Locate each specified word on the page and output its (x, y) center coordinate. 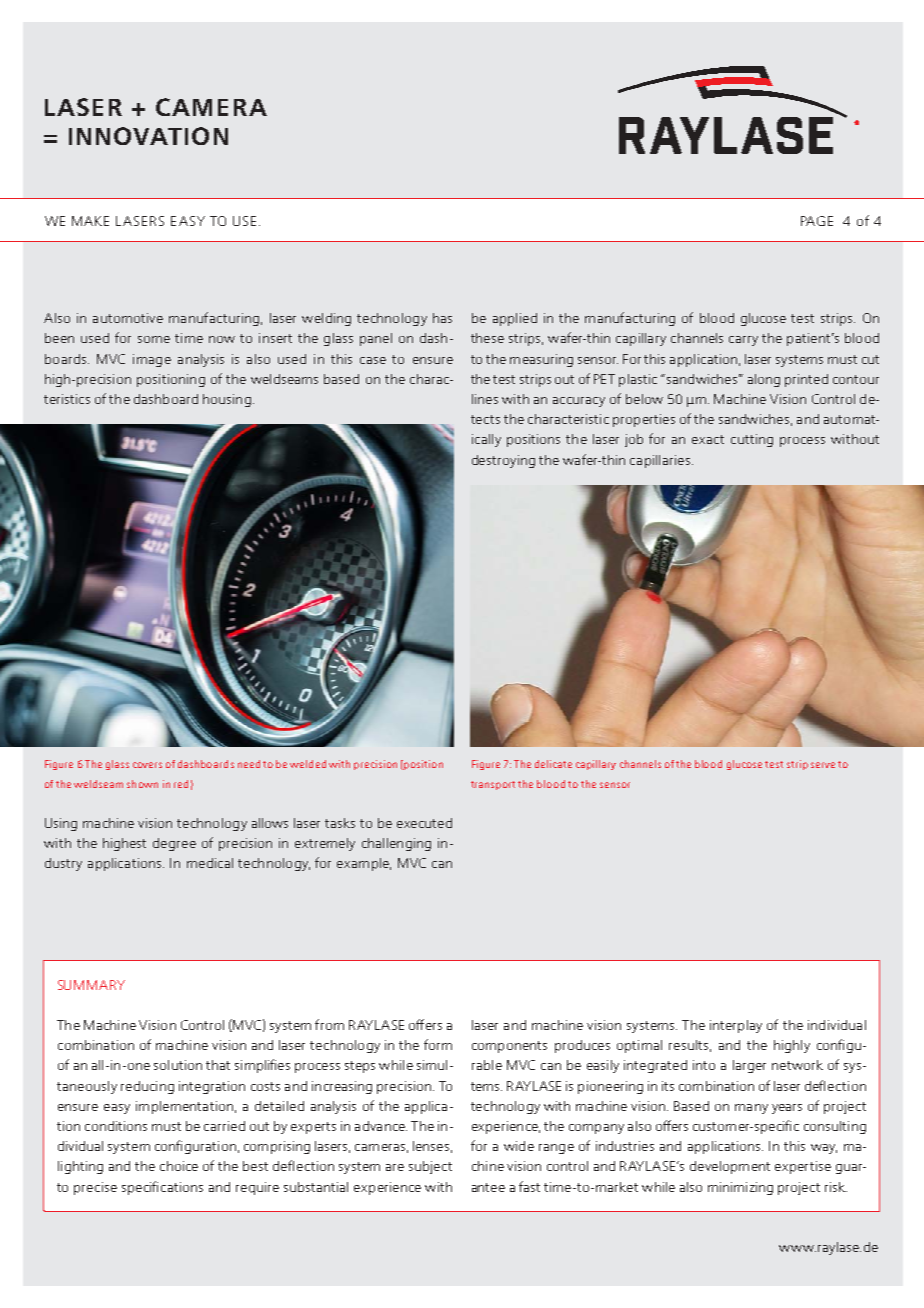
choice (179, 1166)
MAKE (90, 221)
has (442, 318)
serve (823, 765)
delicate (553, 764)
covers (147, 765)
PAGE (817, 221)
